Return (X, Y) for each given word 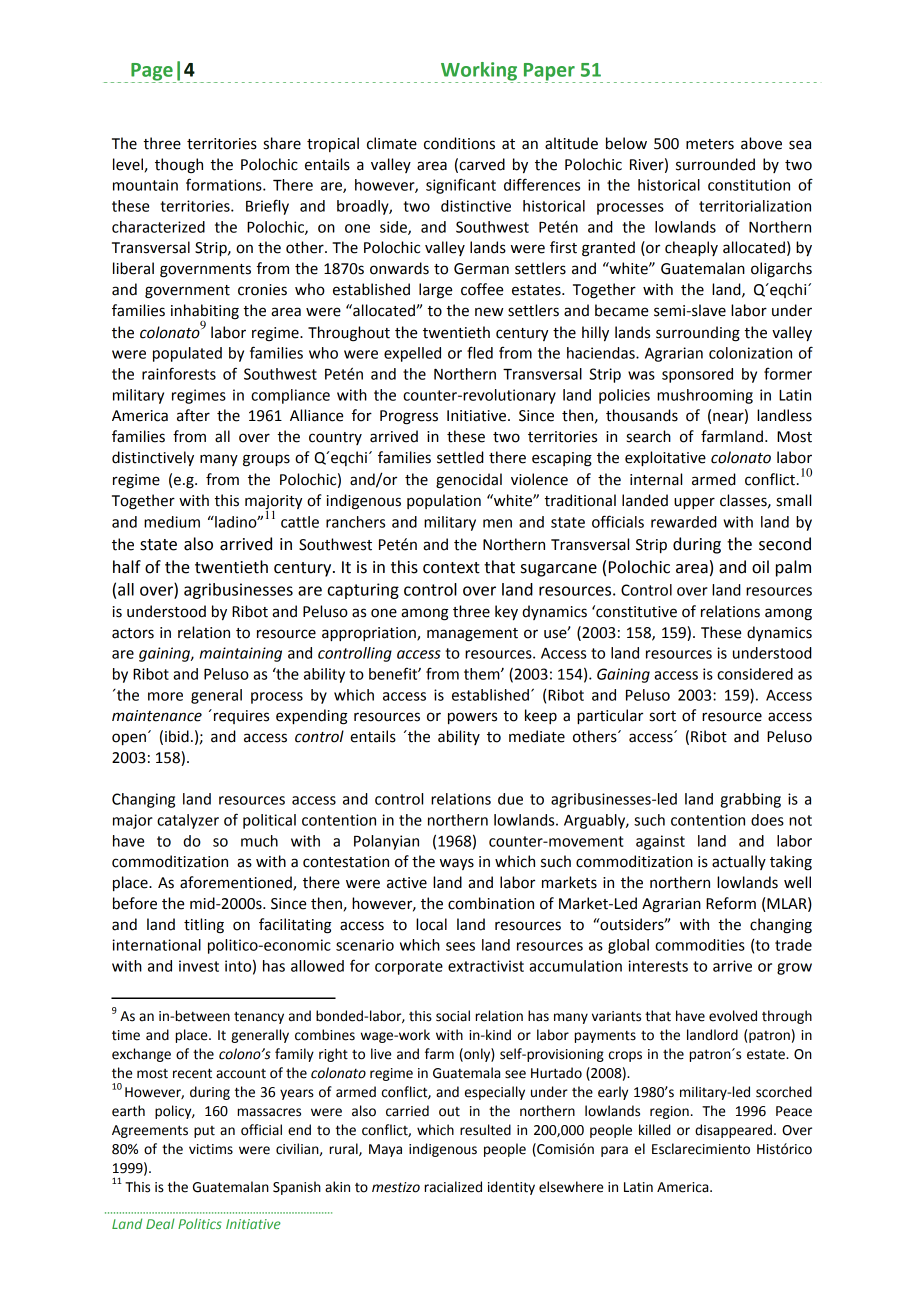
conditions (459, 143)
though (179, 166)
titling (204, 926)
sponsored (697, 375)
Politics (200, 1223)
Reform (731, 903)
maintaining (241, 654)
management (472, 635)
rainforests (179, 373)
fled (480, 352)
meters (710, 144)
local (431, 924)
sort (663, 716)
